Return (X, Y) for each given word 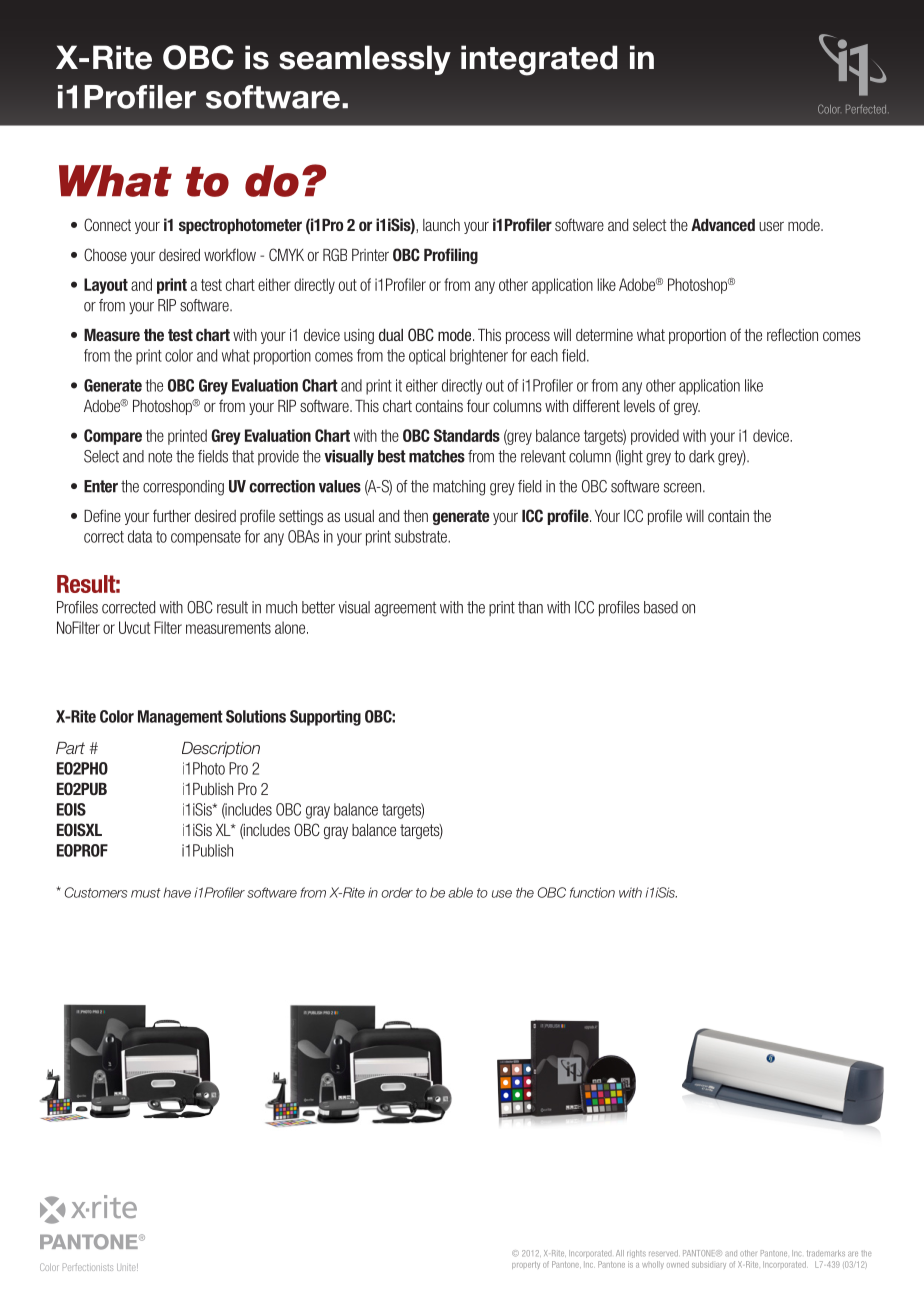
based (661, 607)
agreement (405, 609)
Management (180, 718)
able (460, 892)
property (526, 1265)
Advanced (723, 225)
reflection (792, 334)
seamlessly (365, 60)
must (146, 893)
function (592, 892)
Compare (113, 437)
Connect (107, 224)
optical (427, 357)
